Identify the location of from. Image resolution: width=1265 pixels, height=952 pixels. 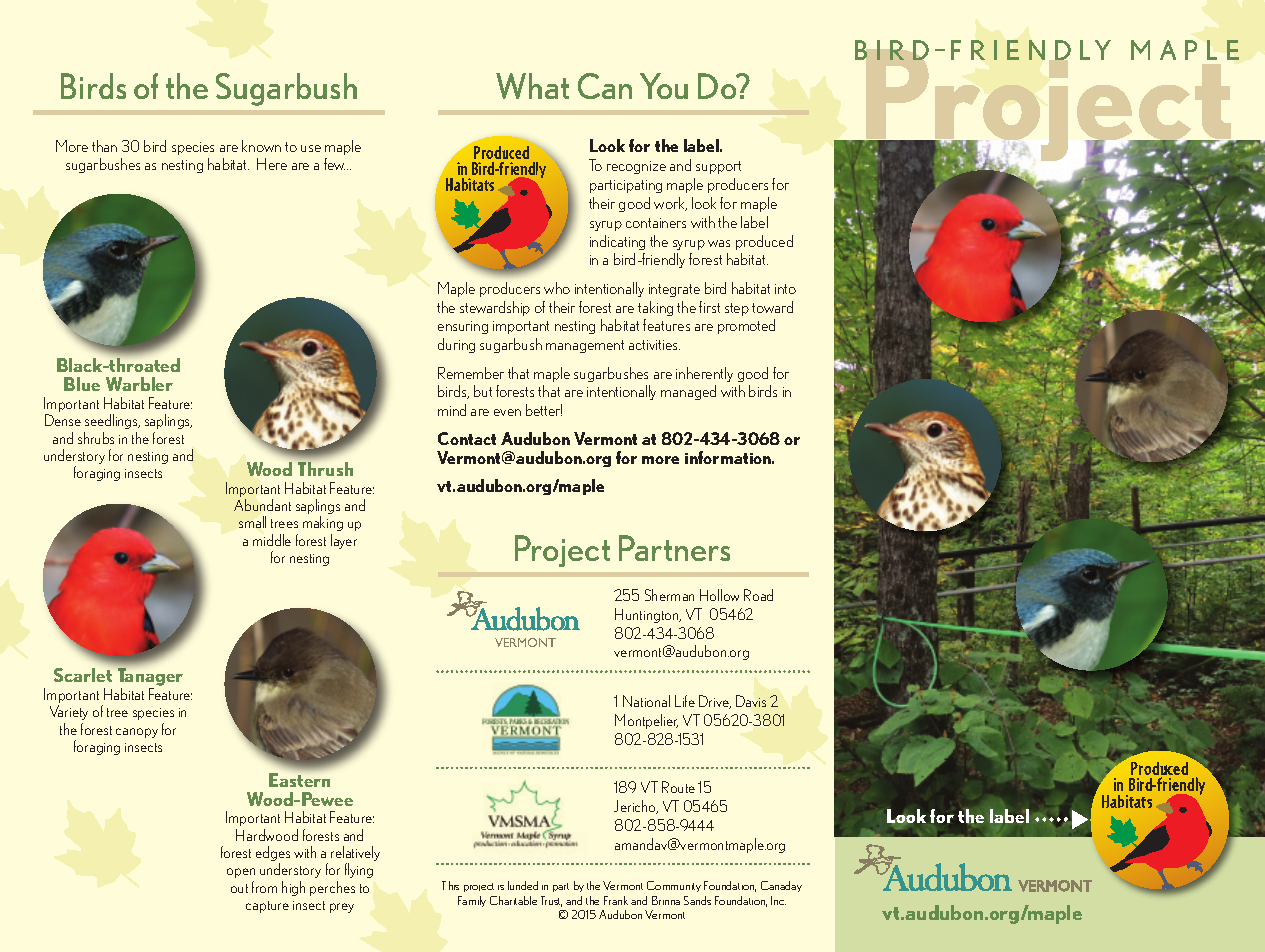
(264, 887).
